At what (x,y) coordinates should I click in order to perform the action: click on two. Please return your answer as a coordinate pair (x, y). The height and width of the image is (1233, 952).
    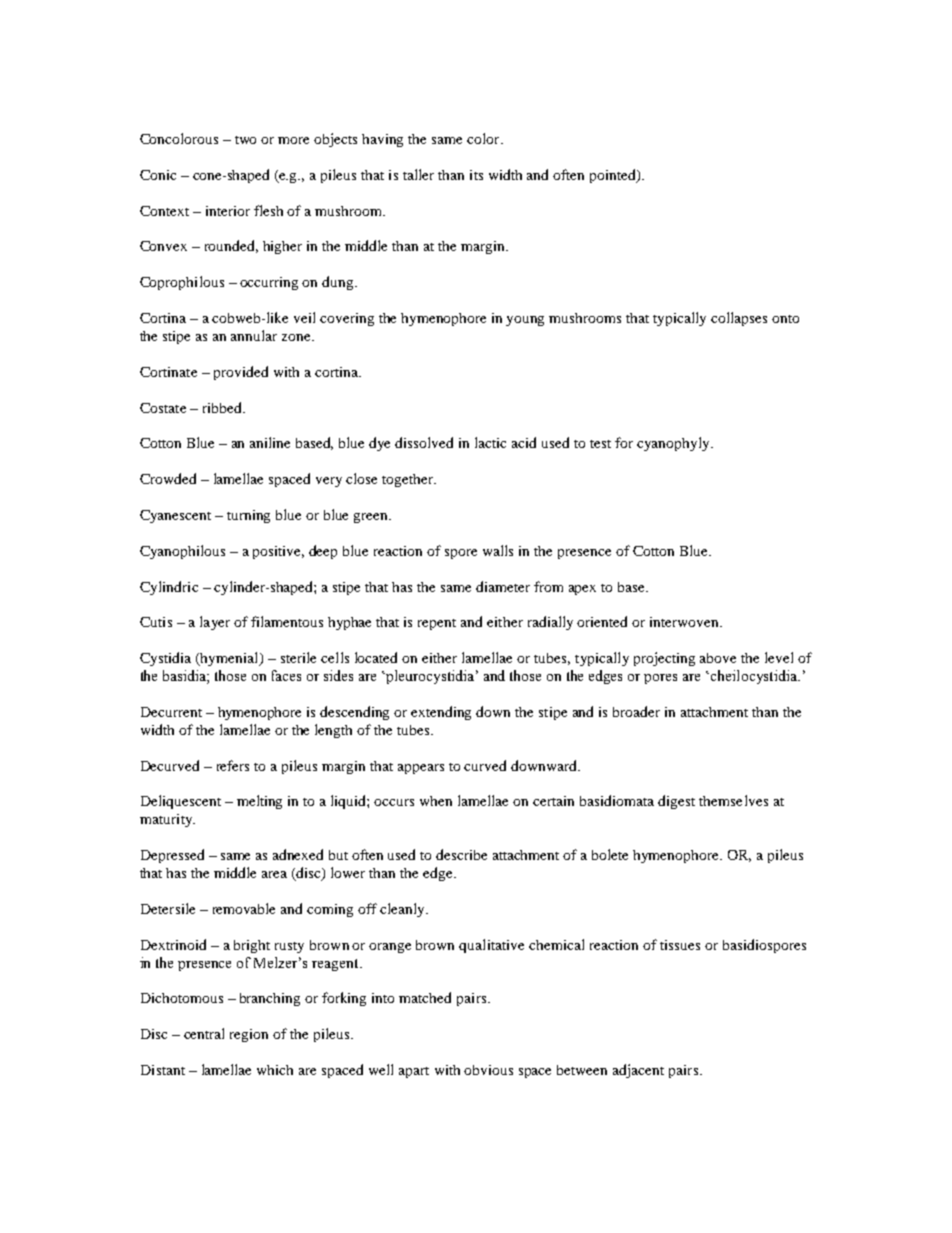
    Looking at the image, I should click on (245, 140).
